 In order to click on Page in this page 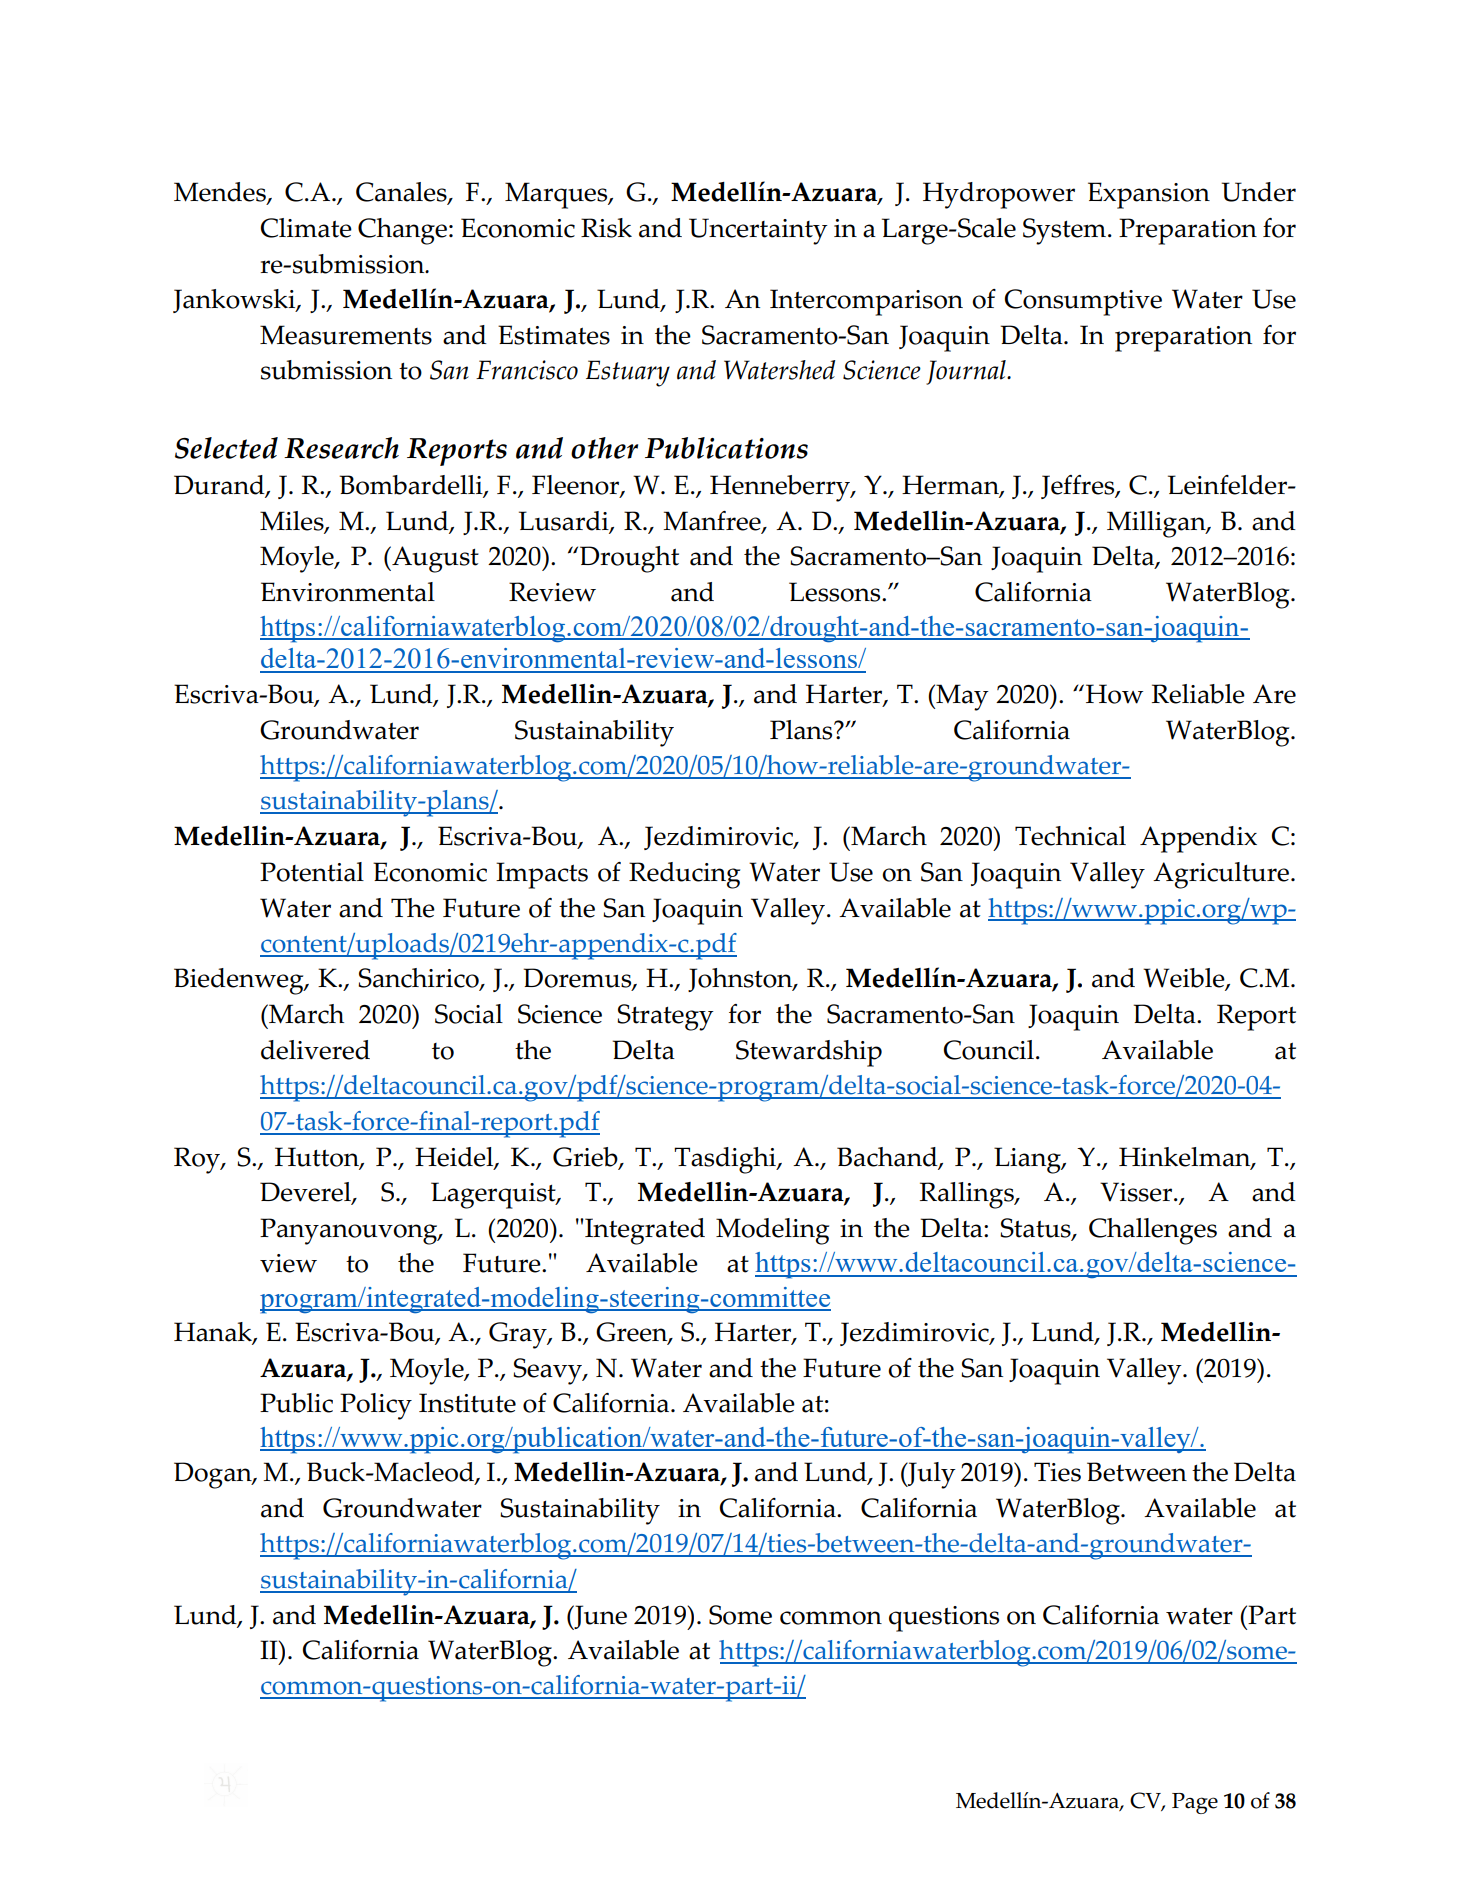, I will do `click(1195, 1803)`.
